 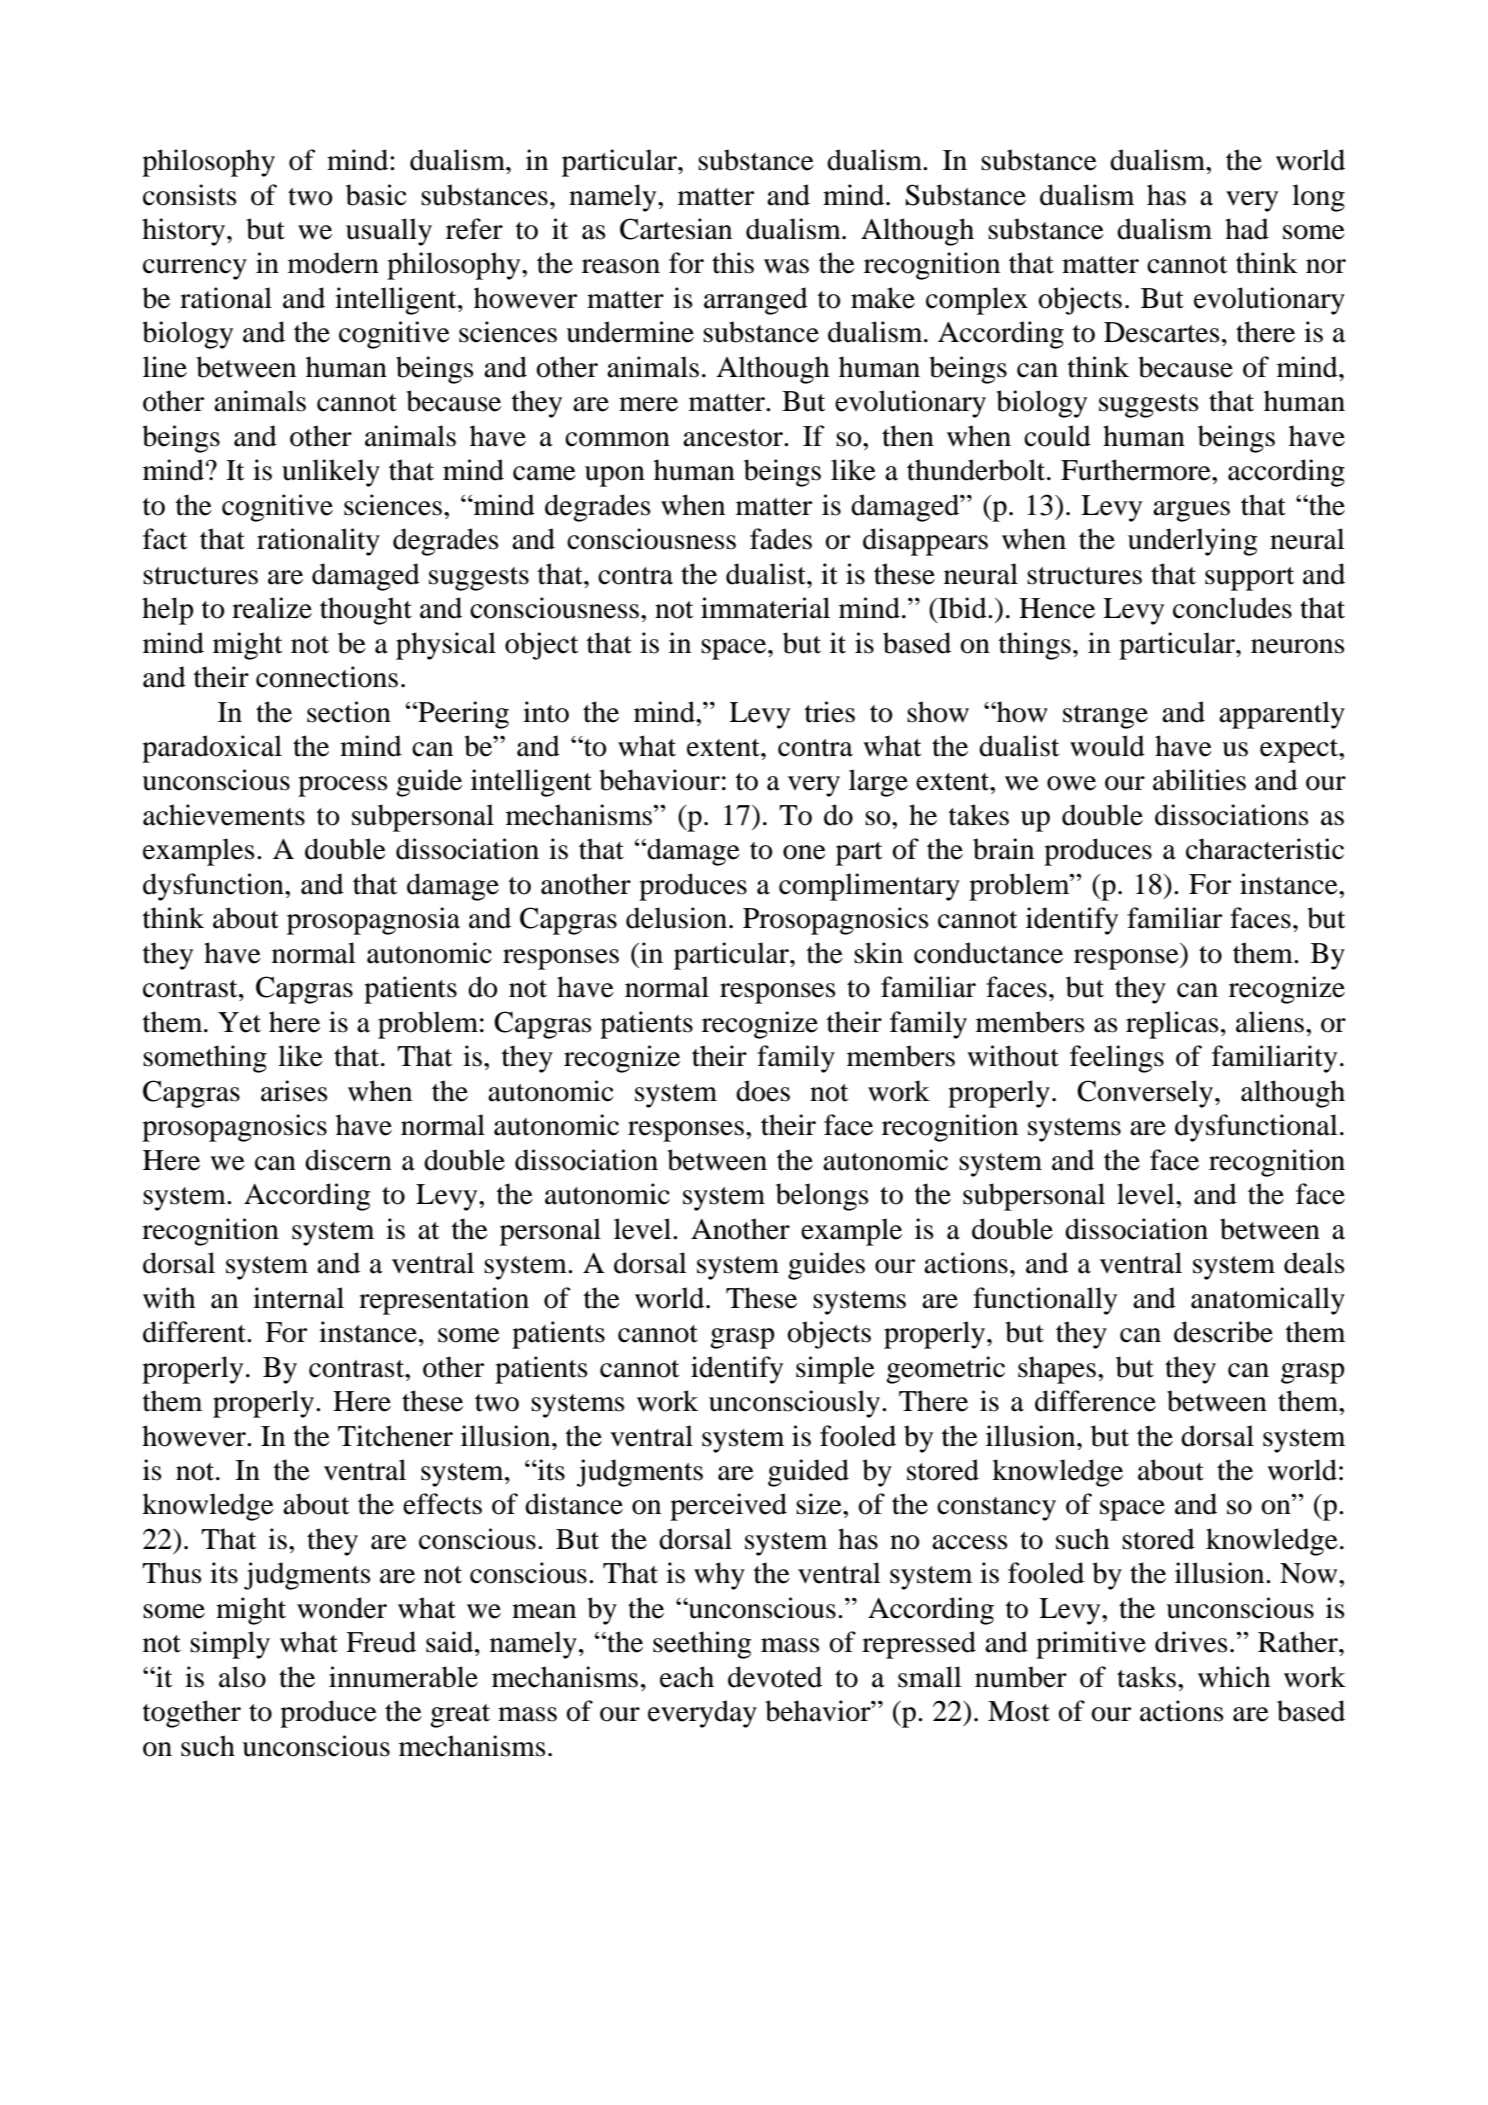 What do you see at coordinates (835, 1370) in the screenshot?
I see `simple` at bounding box center [835, 1370].
